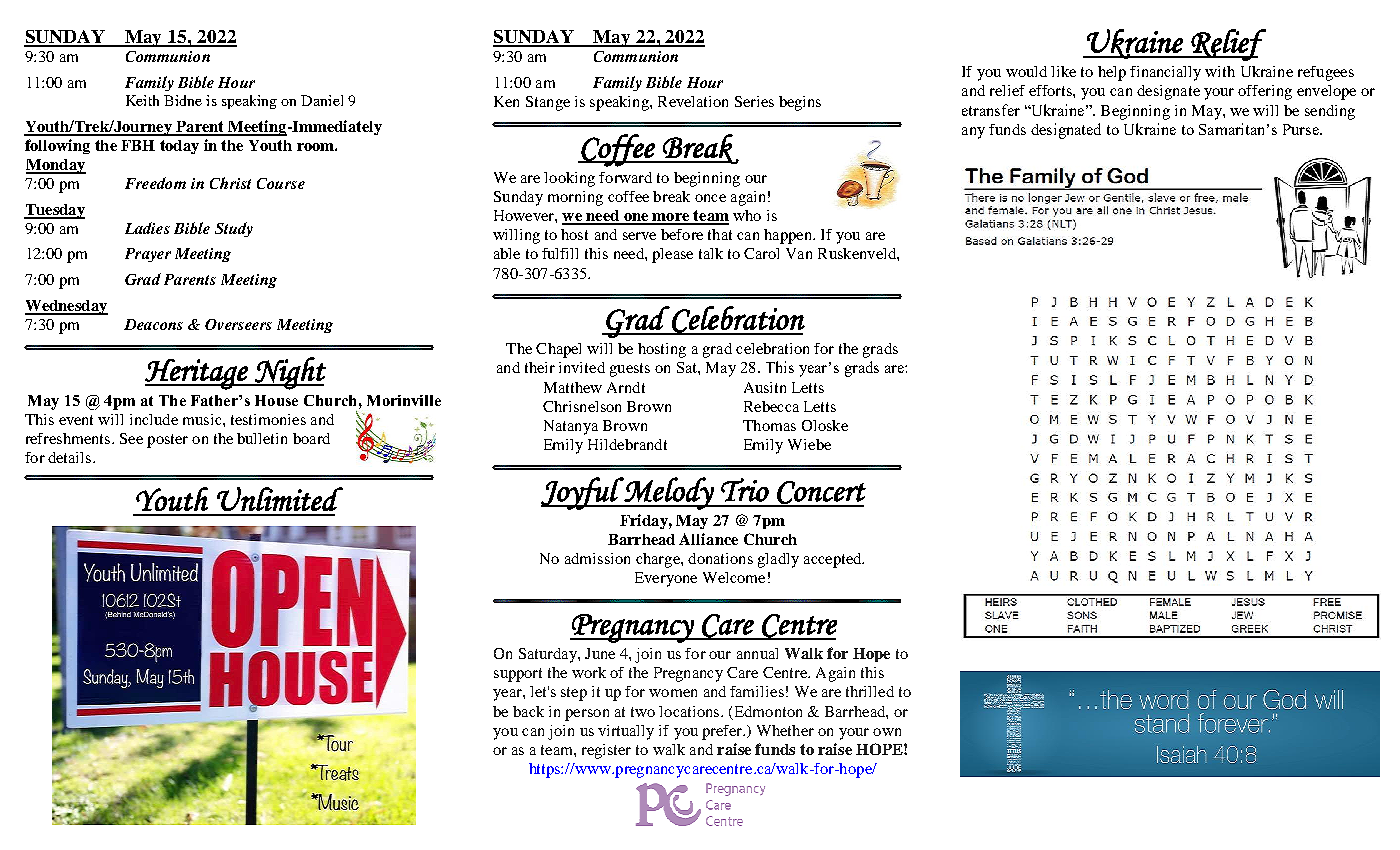 The height and width of the image is (850, 1400). What do you see at coordinates (870, 691) in the image?
I see `thrilled` at bounding box center [870, 691].
